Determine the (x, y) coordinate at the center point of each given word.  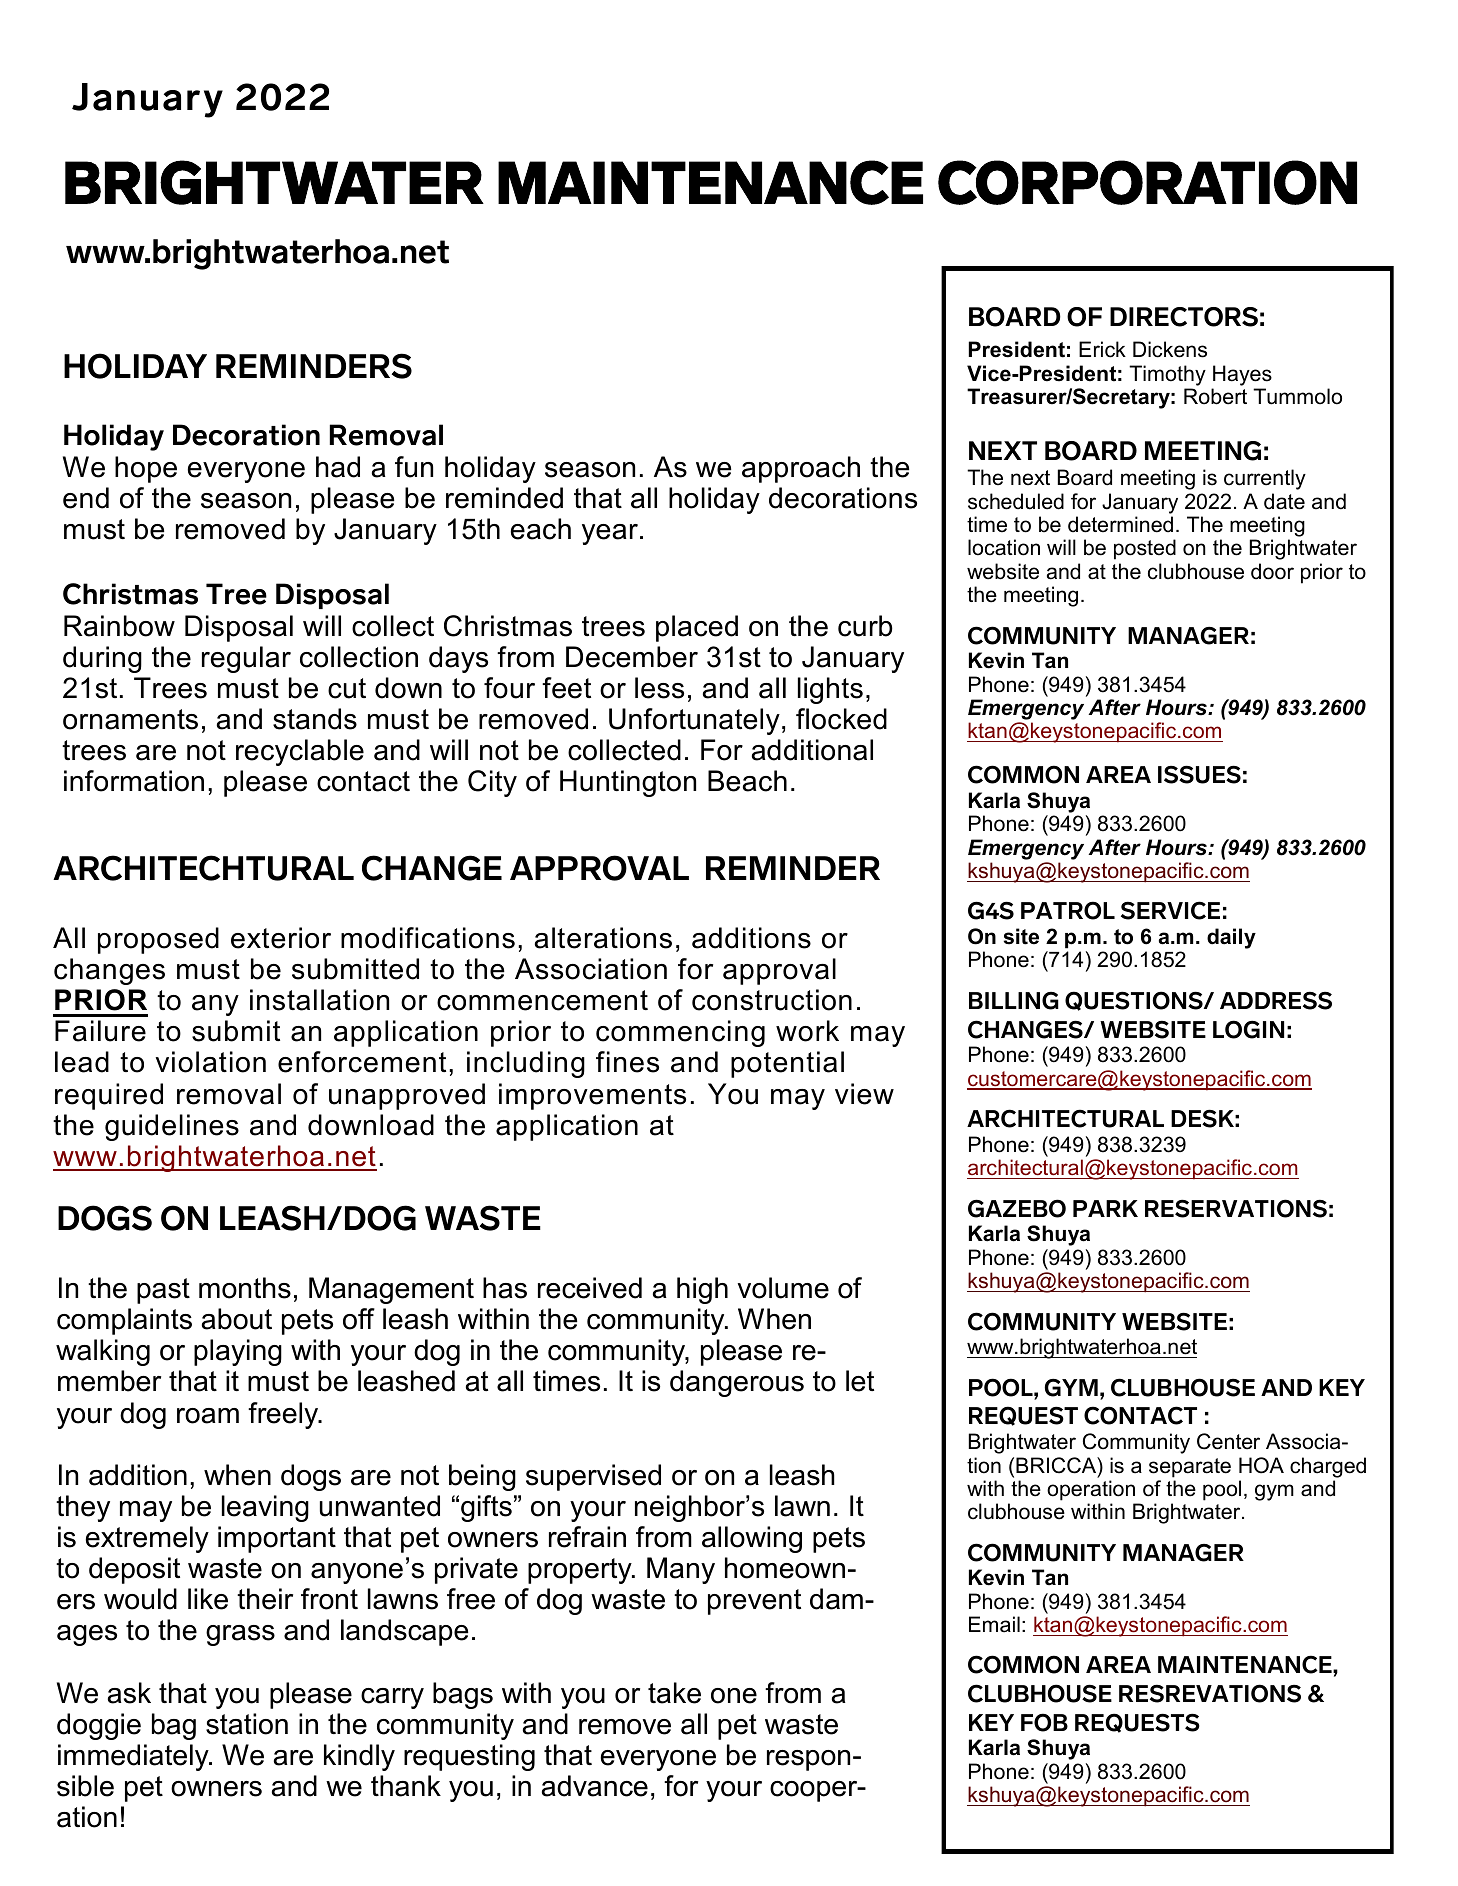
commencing (680, 1033)
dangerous (737, 1383)
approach (801, 469)
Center (1228, 1441)
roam (208, 1416)
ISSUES (1199, 774)
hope (146, 469)
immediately (134, 1757)
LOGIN (1248, 1029)
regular (246, 659)
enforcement (362, 1062)
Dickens (1170, 349)
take (674, 1693)
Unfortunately (694, 721)
